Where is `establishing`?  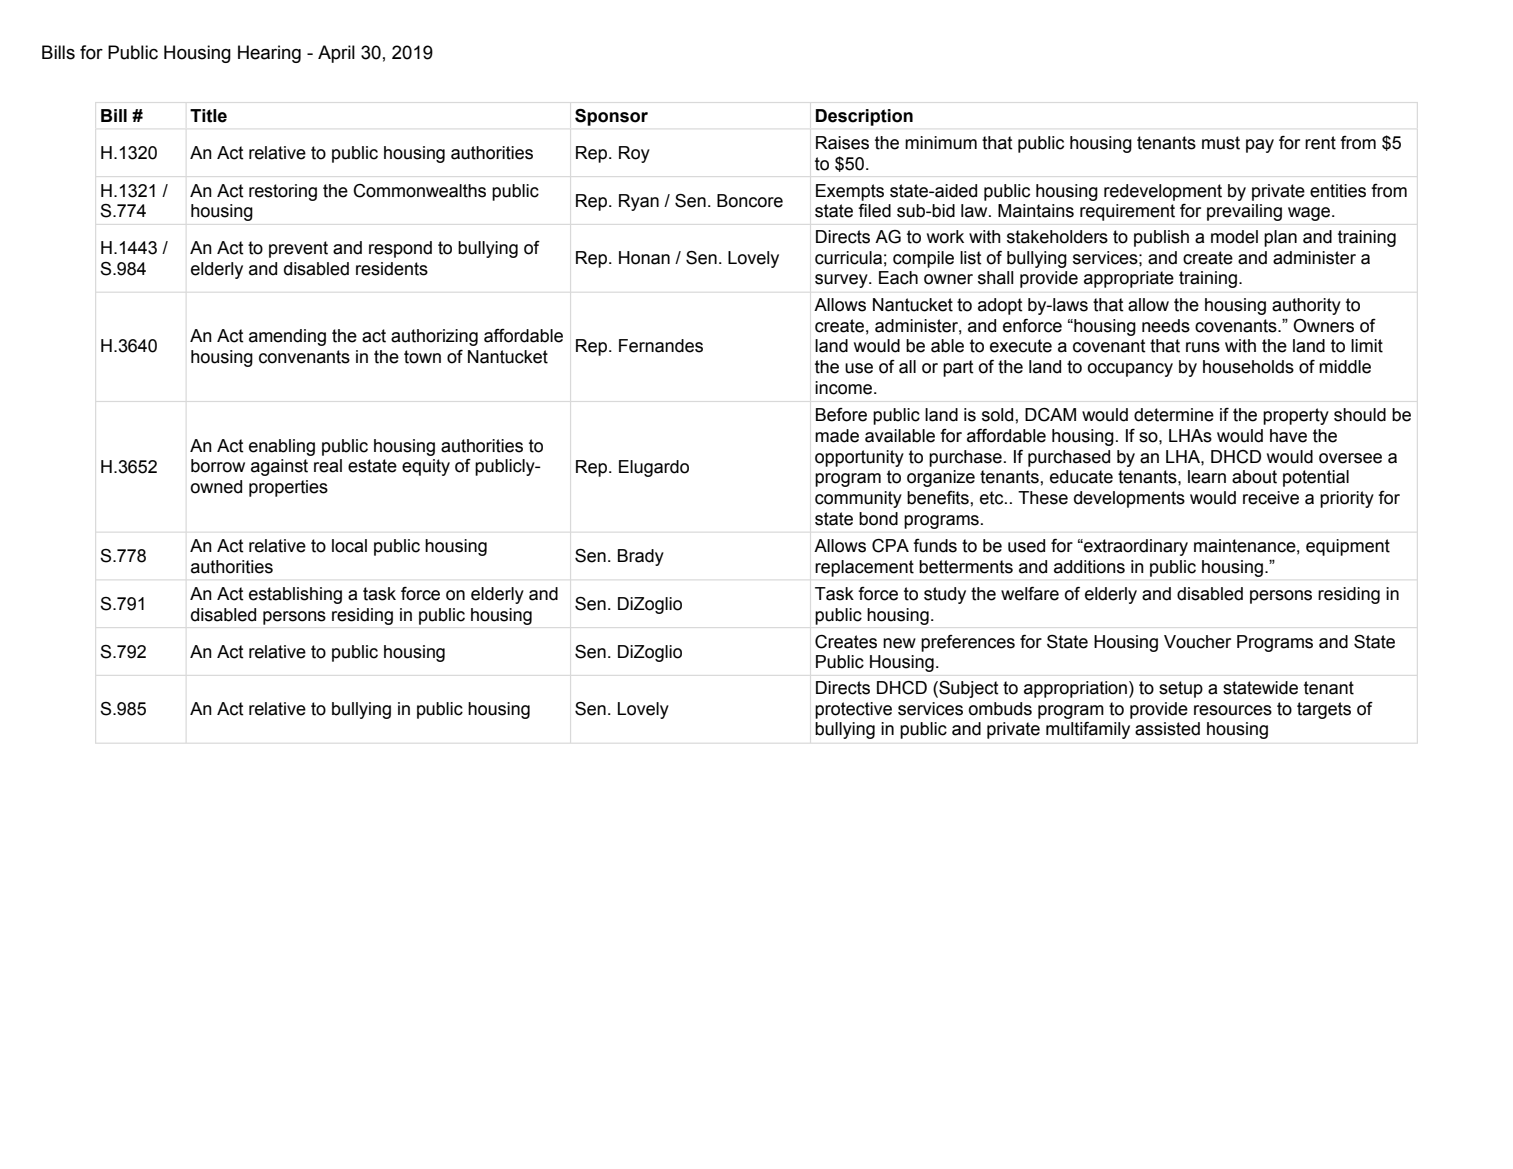
establishing is located at coordinates (295, 595).
